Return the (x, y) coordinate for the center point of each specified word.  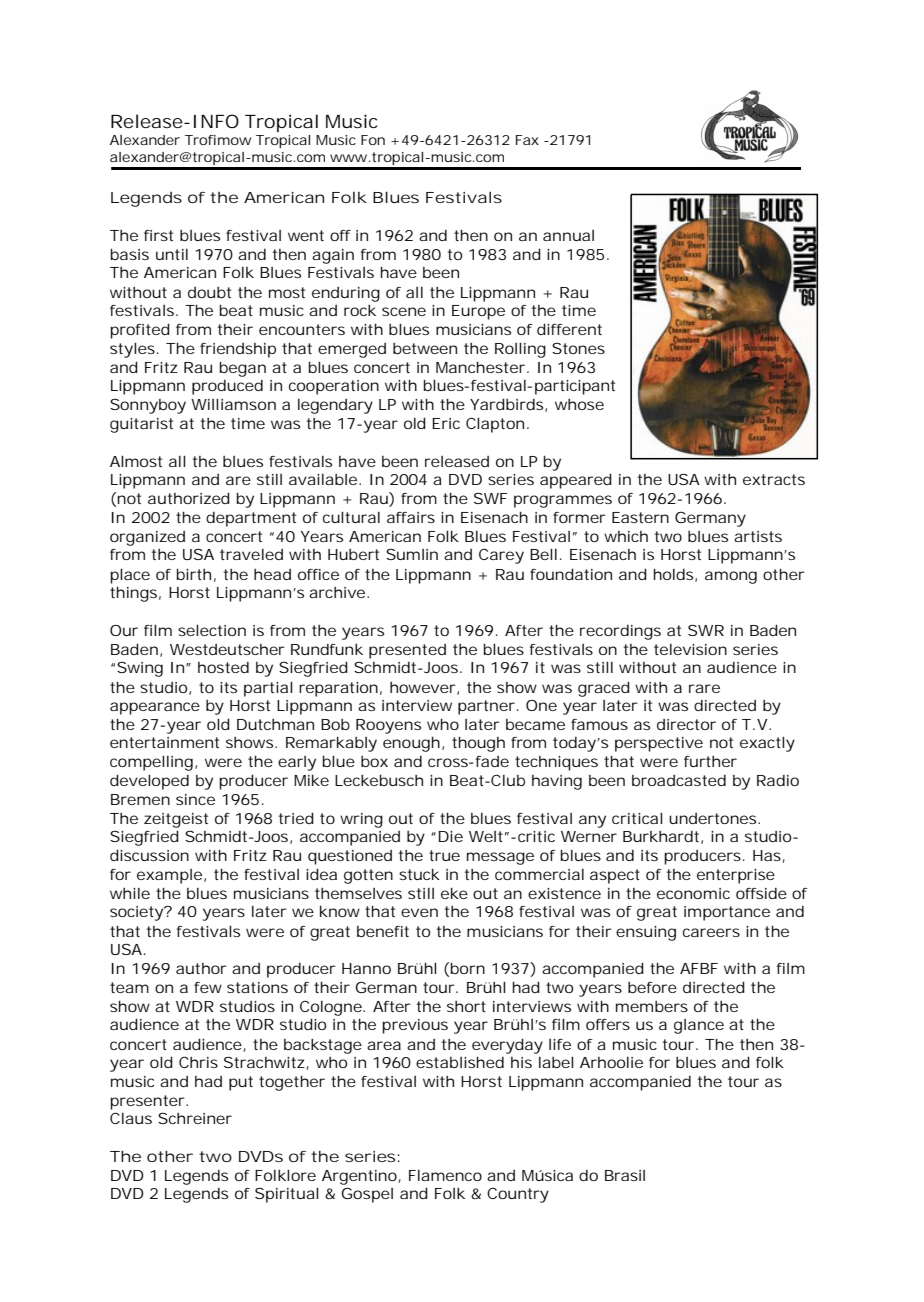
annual (568, 235)
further (710, 761)
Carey (501, 556)
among (731, 577)
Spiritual (286, 1195)
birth (194, 574)
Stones (578, 348)
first (158, 235)
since (195, 799)
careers (711, 932)
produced (227, 387)
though (478, 744)
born (468, 968)
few (208, 987)
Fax (527, 140)
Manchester (480, 367)
